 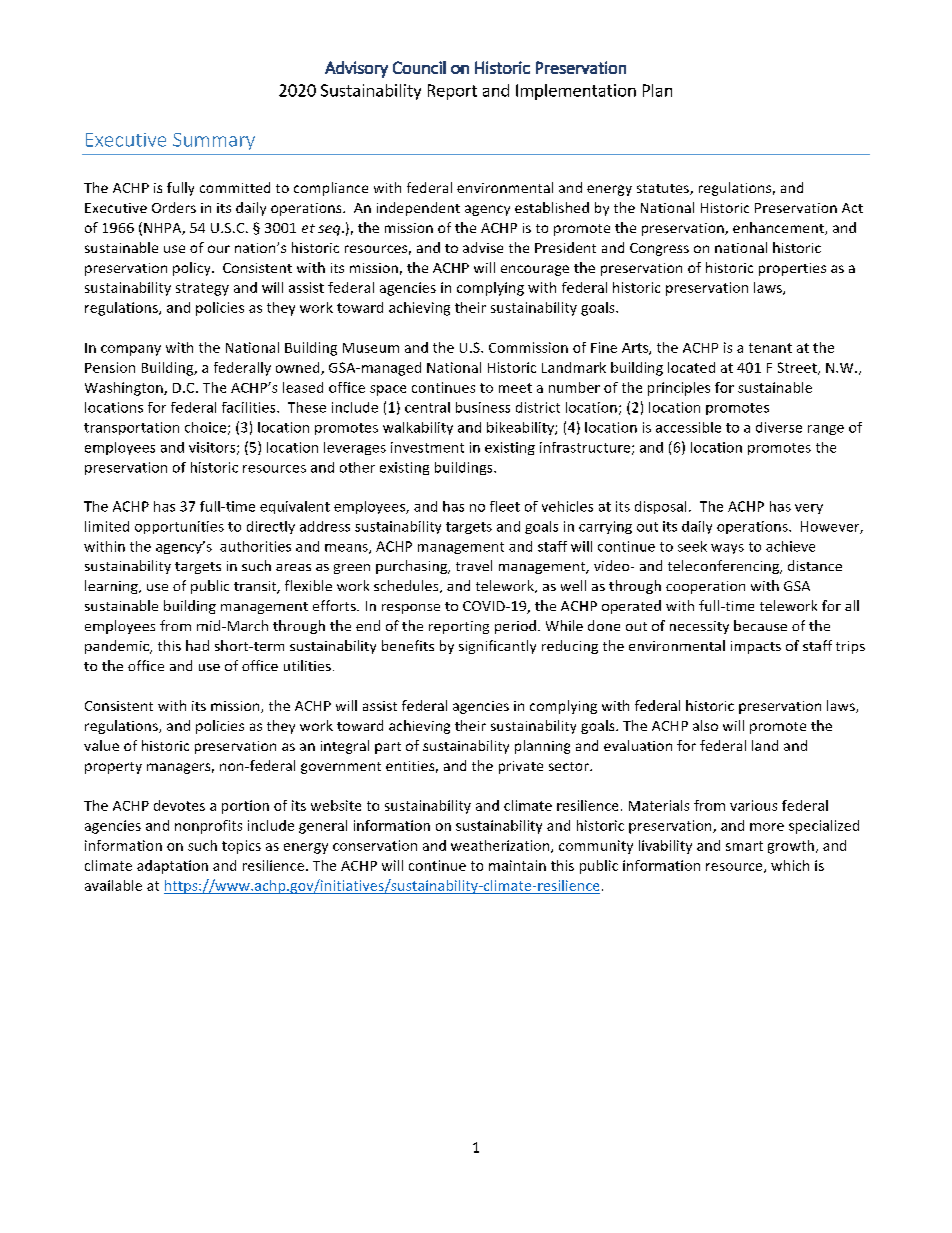 I want to click on because, so click(x=760, y=625).
